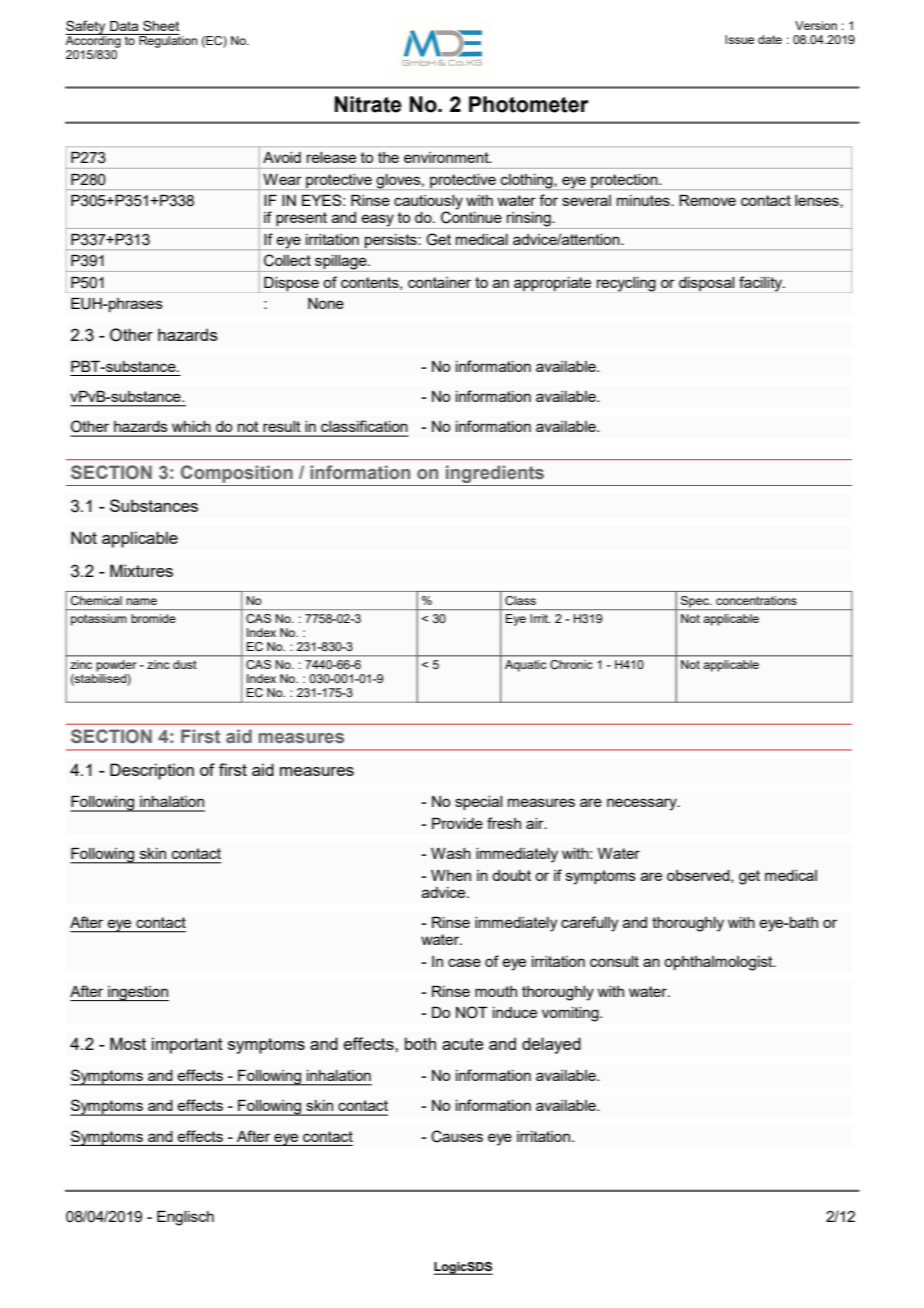  What do you see at coordinates (167, 41) in the image?
I see `Regulation` at bounding box center [167, 41].
